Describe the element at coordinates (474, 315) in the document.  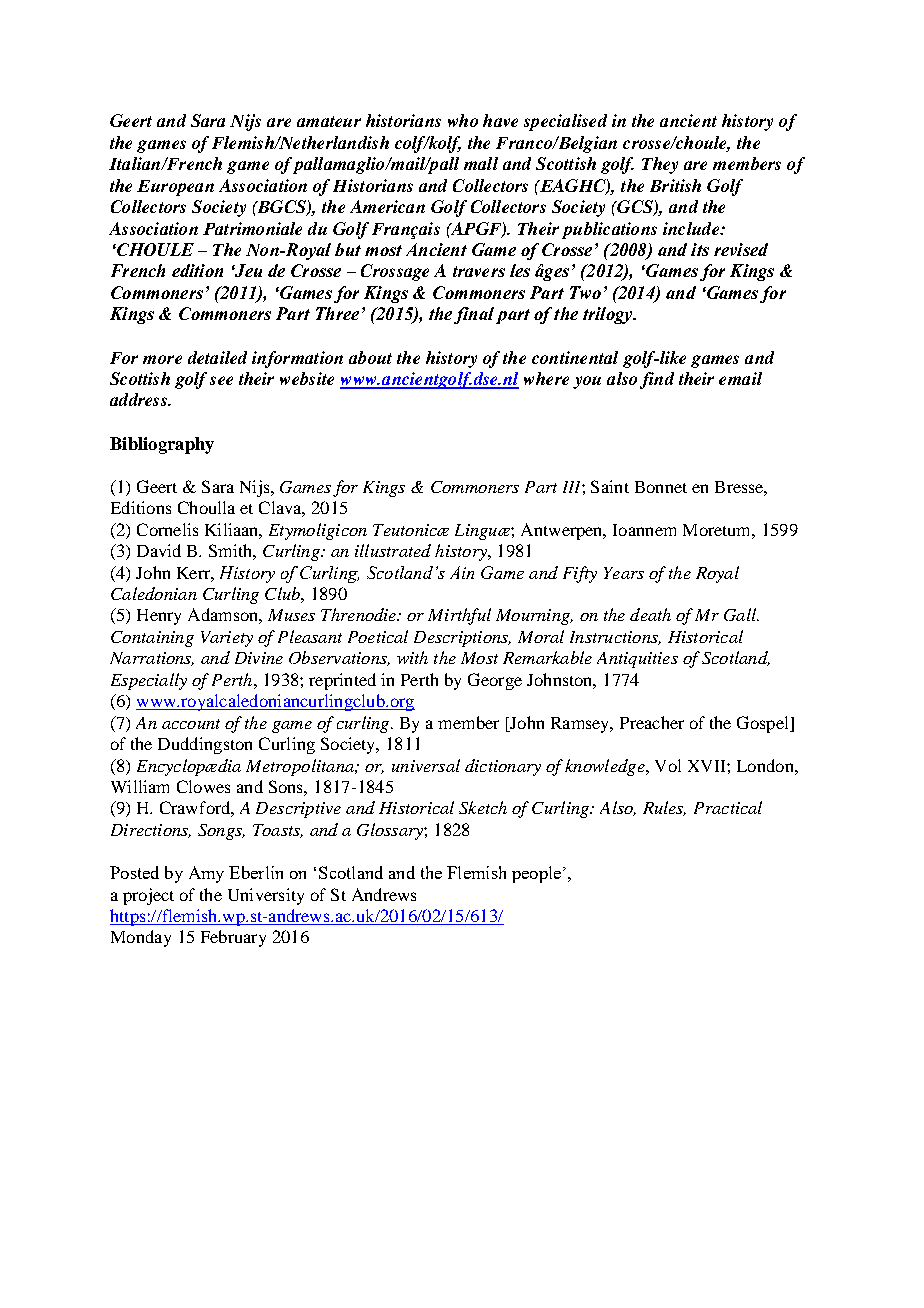
I see `final` at that location.
